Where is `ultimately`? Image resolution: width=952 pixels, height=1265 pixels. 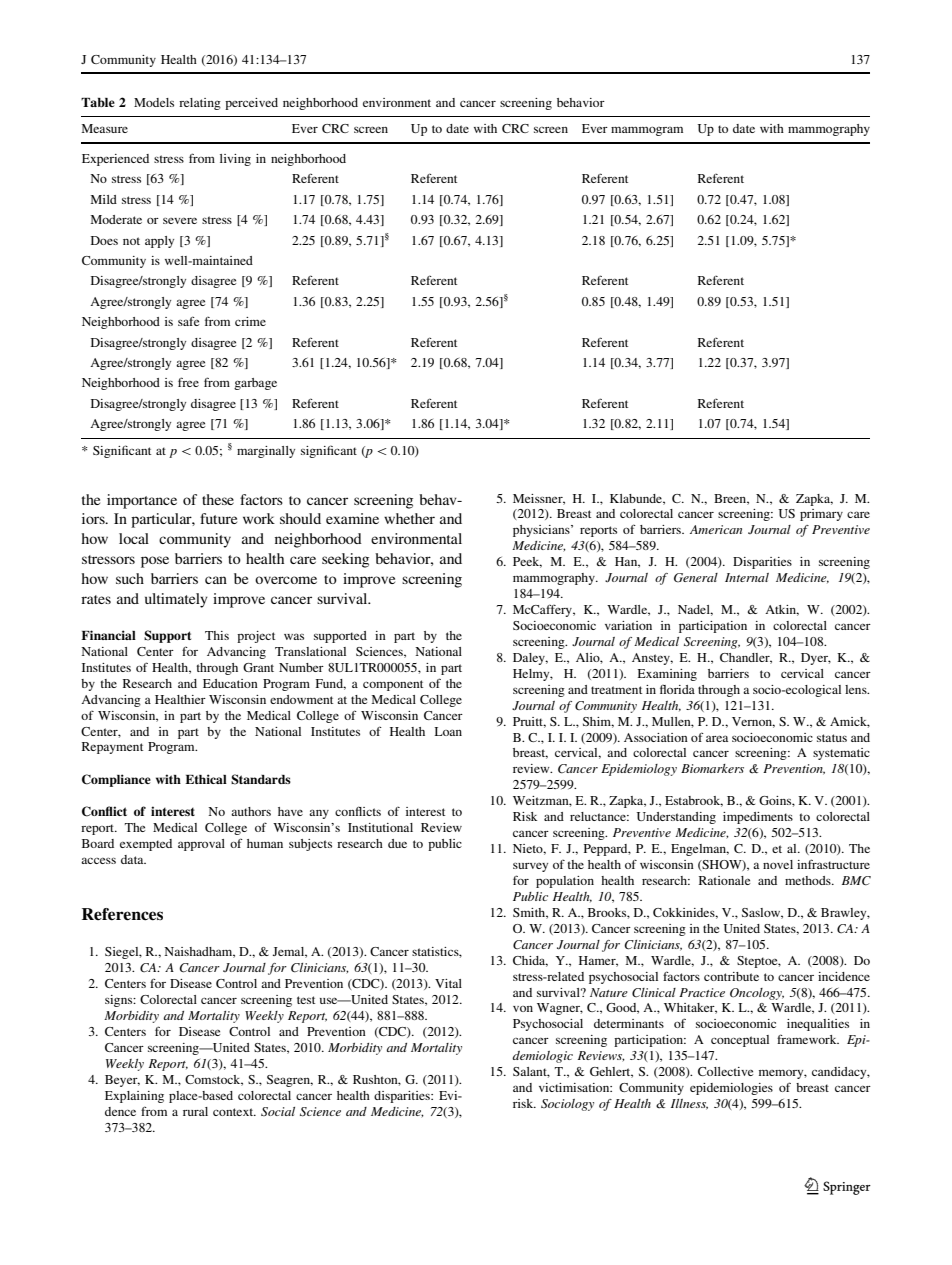
ultimately is located at coordinates (176, 600).
